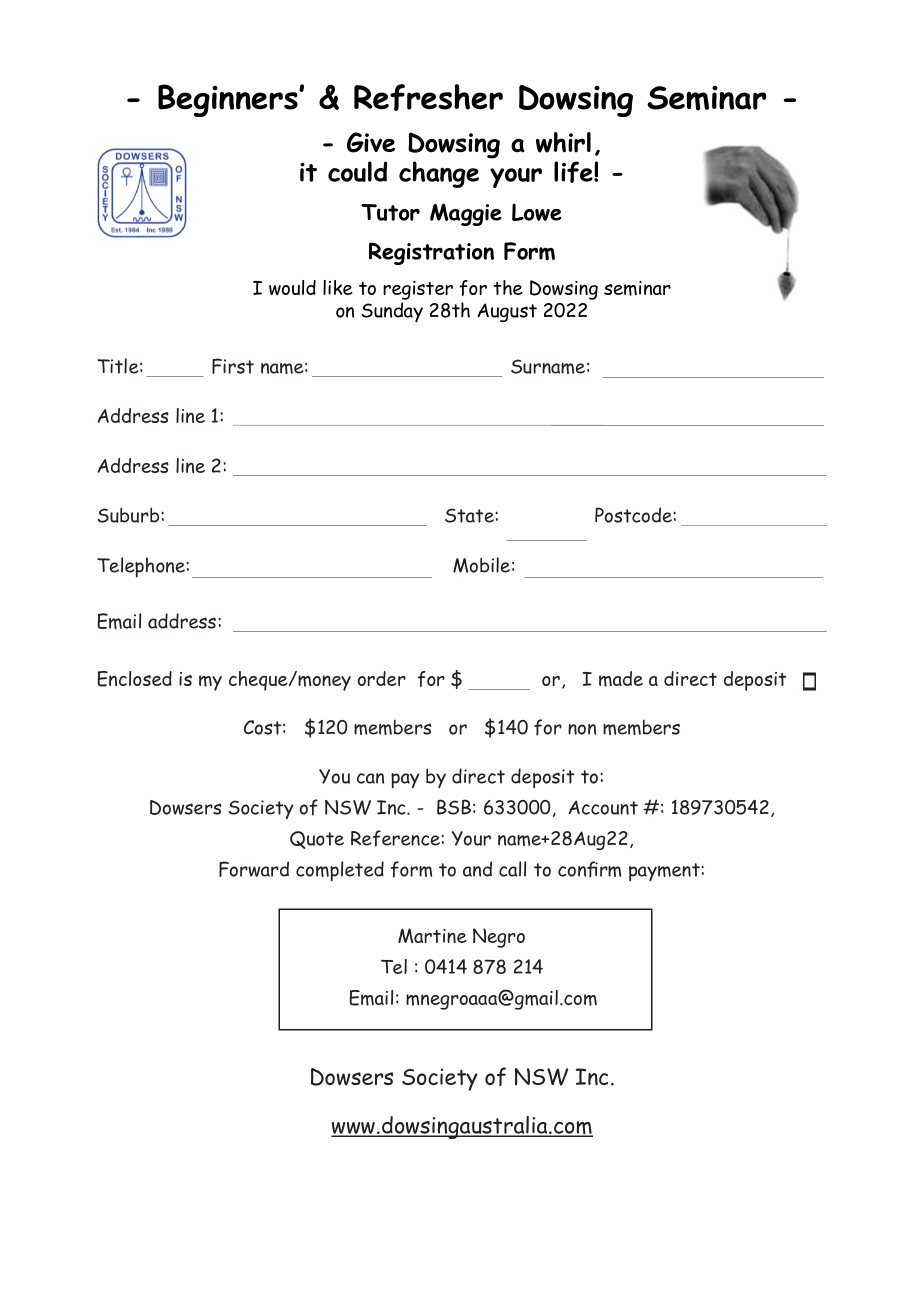 The height and width of the screenshot is (1308, 924). I want to click on August, so click(507, 312).
